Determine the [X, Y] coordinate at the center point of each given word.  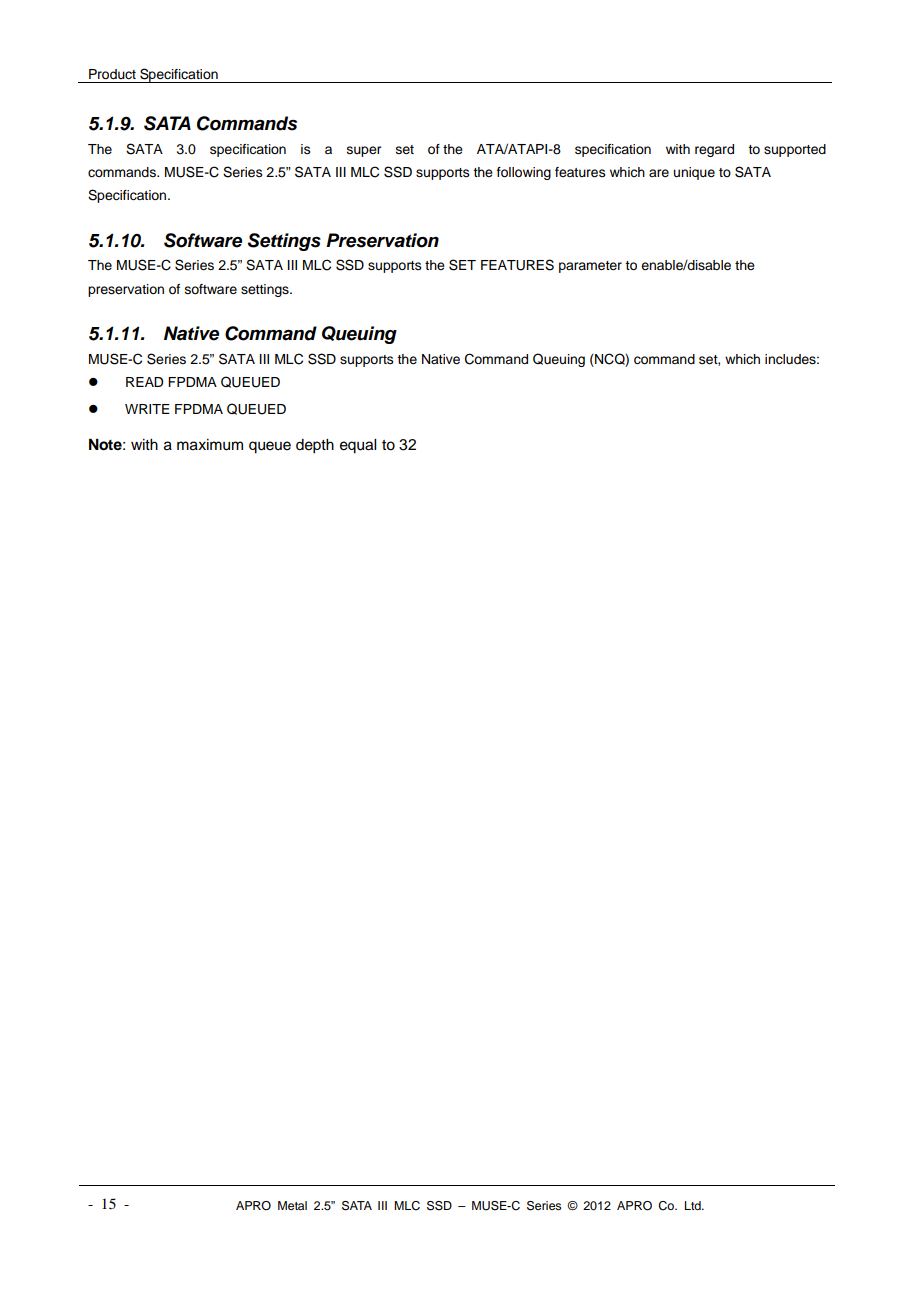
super [364, 151]
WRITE [147, 409]
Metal [292, 1205]
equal [358, 446]
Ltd [694, 1205]
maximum [210, 445]
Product [112, 74]
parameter [590, 267]
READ [144, 382]
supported [795, 150]
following [524, 173]
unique [694, 173]
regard [714, 150]
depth [315, 446]
